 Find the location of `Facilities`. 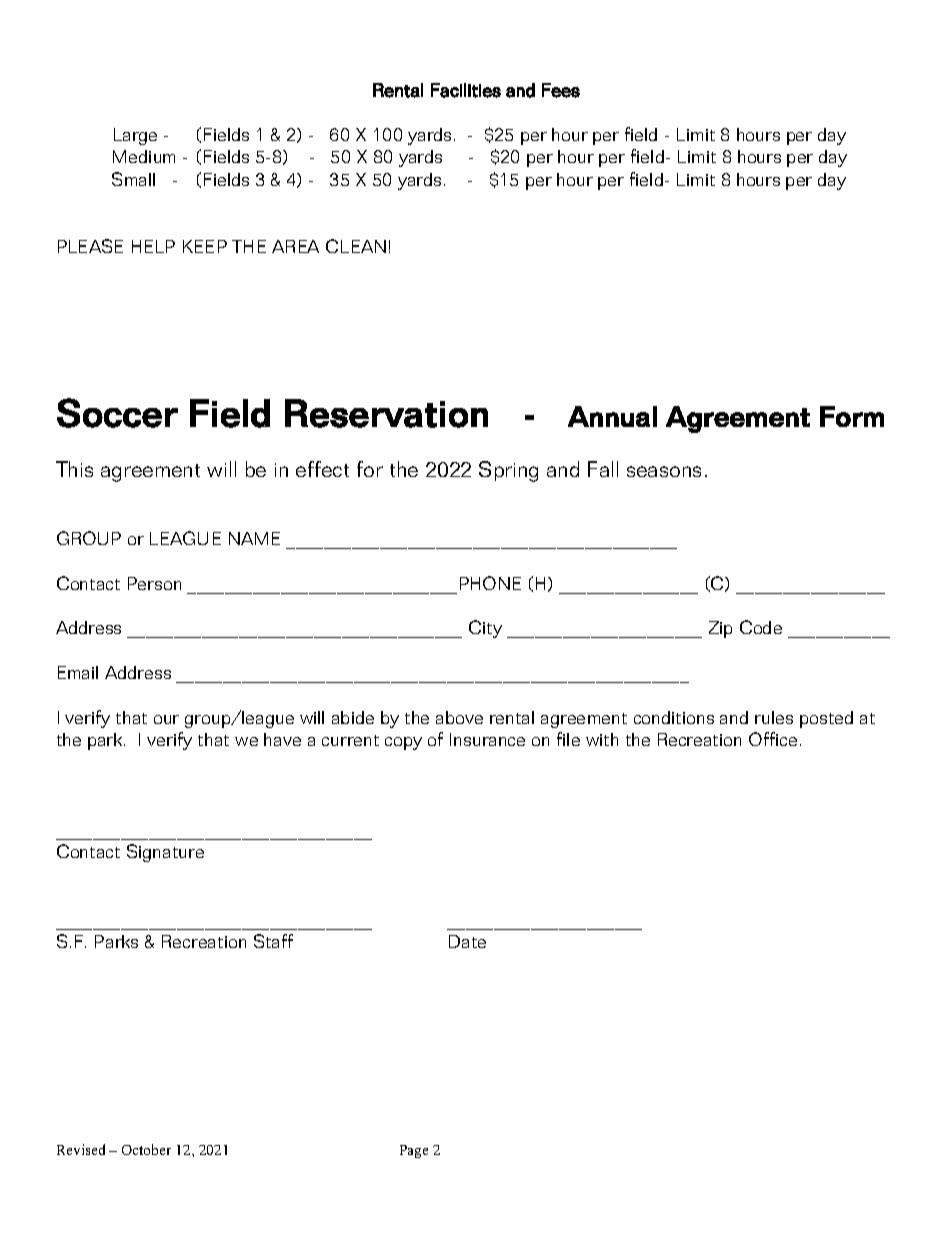

Facilities is located at coordinates (466, 90).
